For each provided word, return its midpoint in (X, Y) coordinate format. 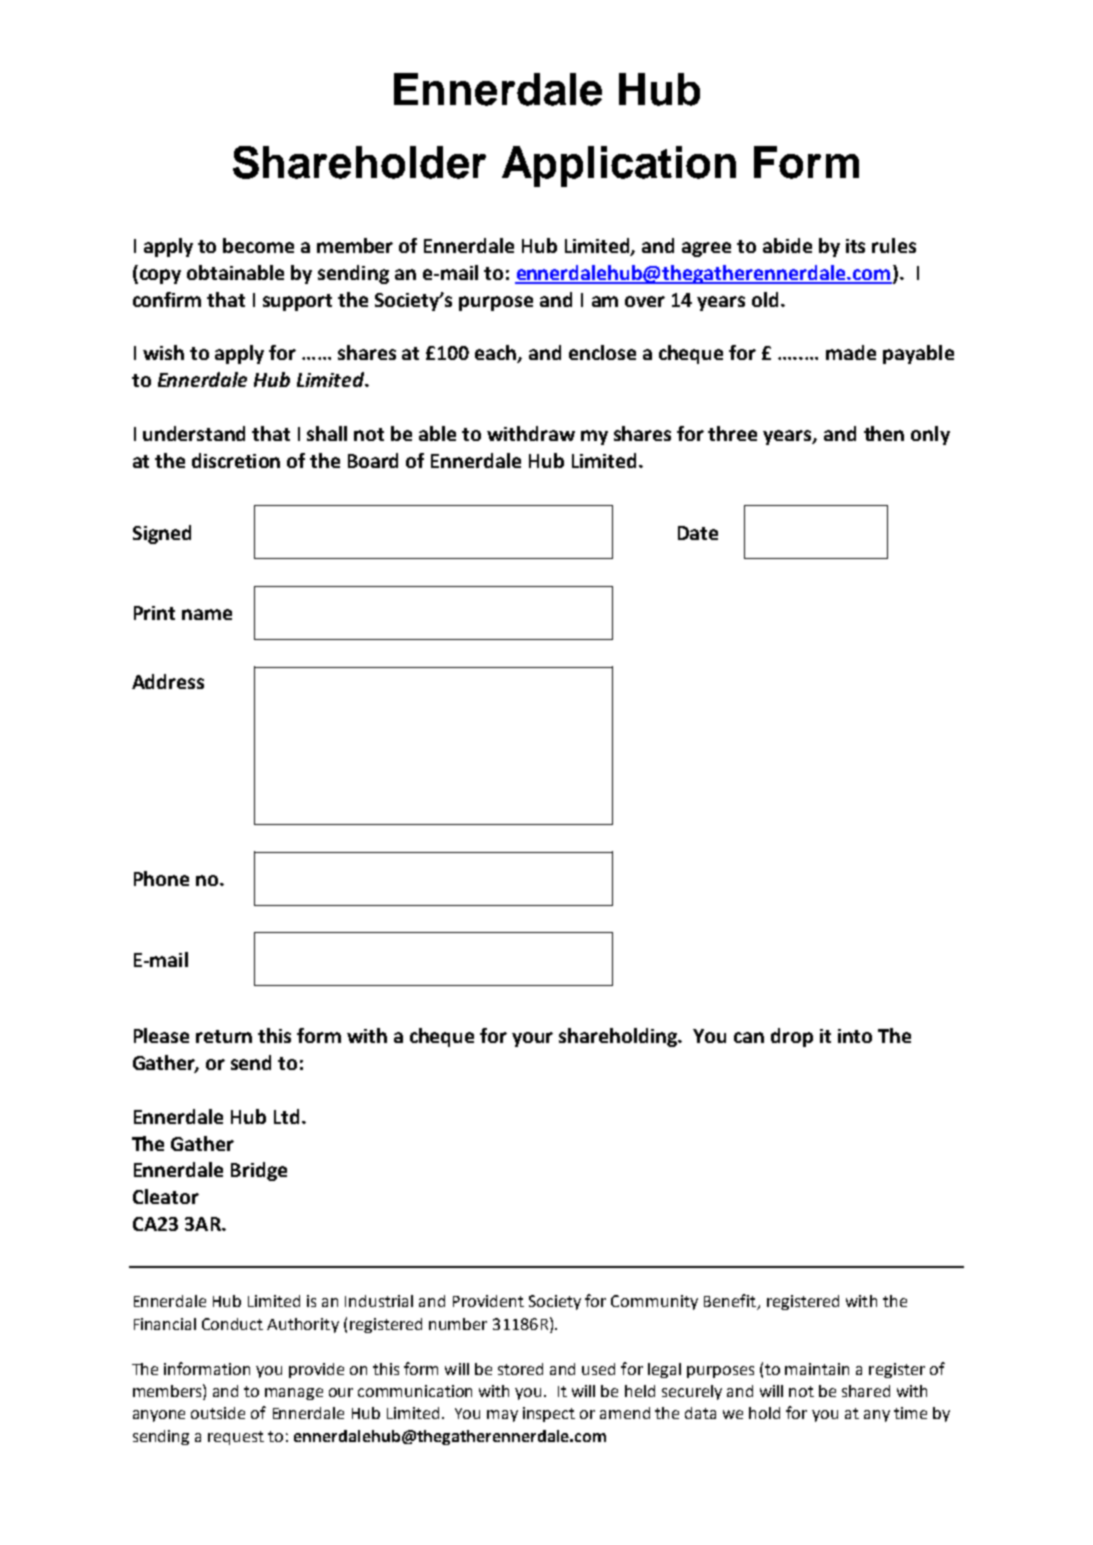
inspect (549, 1414)
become (258, 245)
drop (792, 1037)
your (532, 1039)
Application (619, 166)
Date (698, 533)
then (884, 433)
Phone (161, 878)
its (855, 246)
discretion (236, 460)
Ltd (286, 1116)
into (855, 1036)
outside (218, 1413)
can (749, 1037)
